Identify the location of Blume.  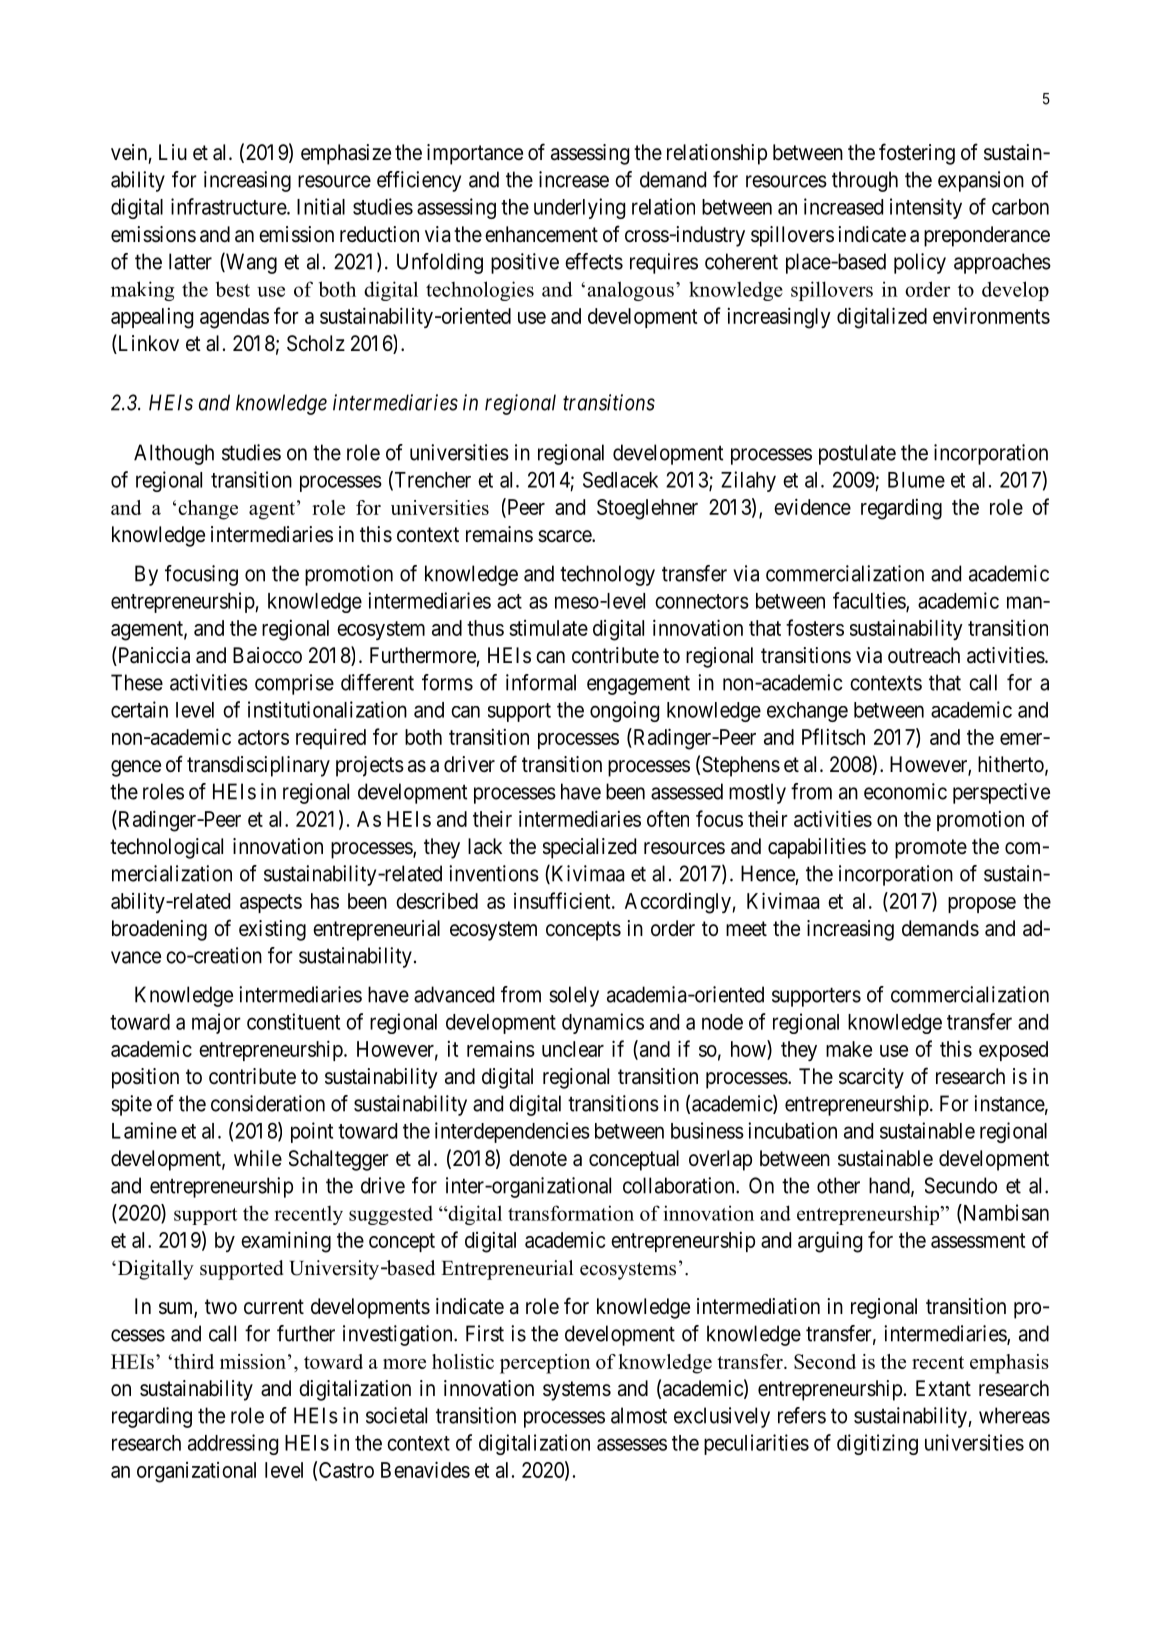
(916, 480).
